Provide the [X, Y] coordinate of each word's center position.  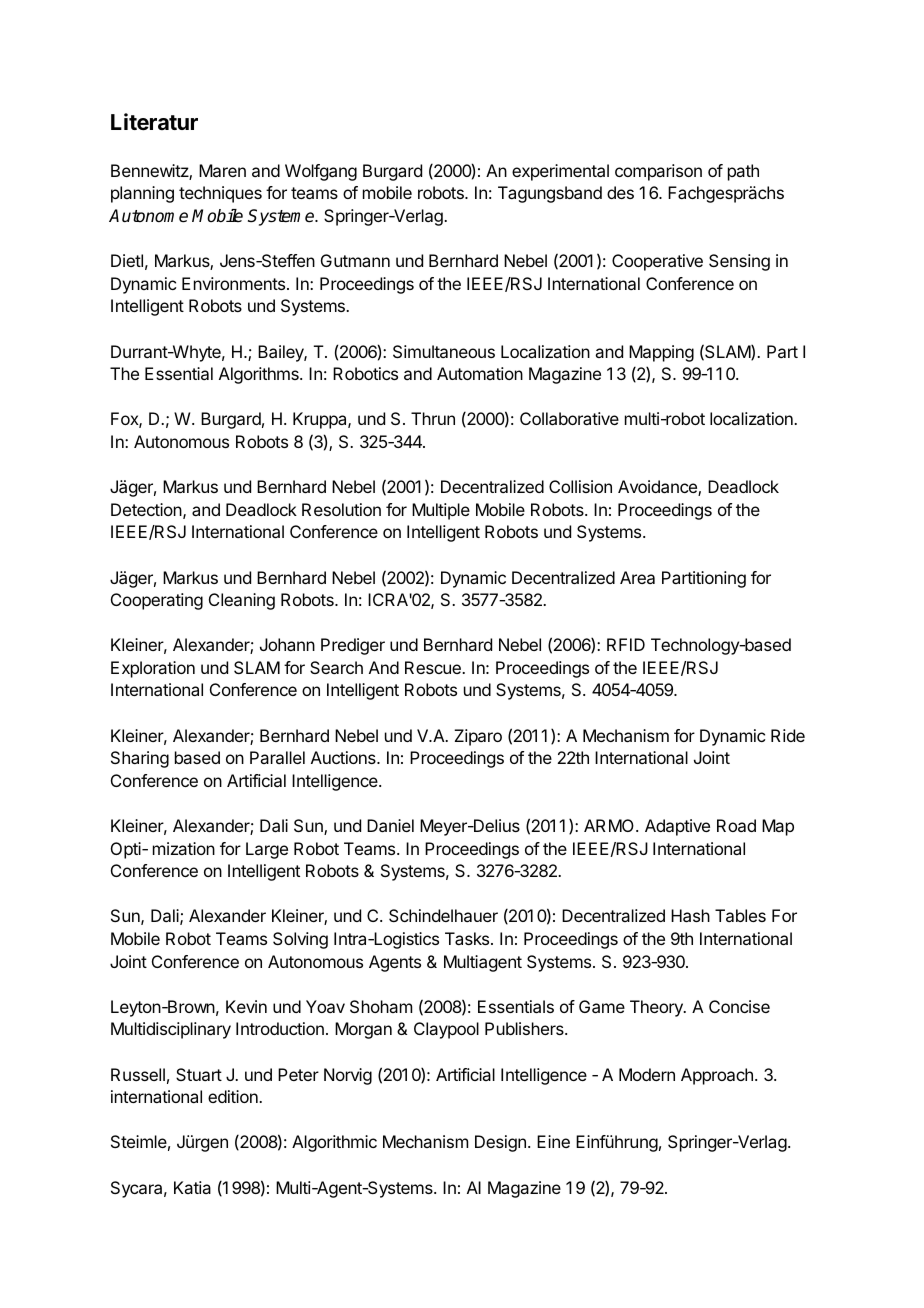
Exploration [153, 669]
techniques [220, 194]
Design [500, 1143]
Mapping [661, 353]
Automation [480, 373]
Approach [717, 1076]
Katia [192, 1187]
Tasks [468, 938]
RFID [626, 644]
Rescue [434, 667]
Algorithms [260, 375]
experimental [560, 172]
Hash [690, 915]
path [743, 172]
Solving [300, 940]
